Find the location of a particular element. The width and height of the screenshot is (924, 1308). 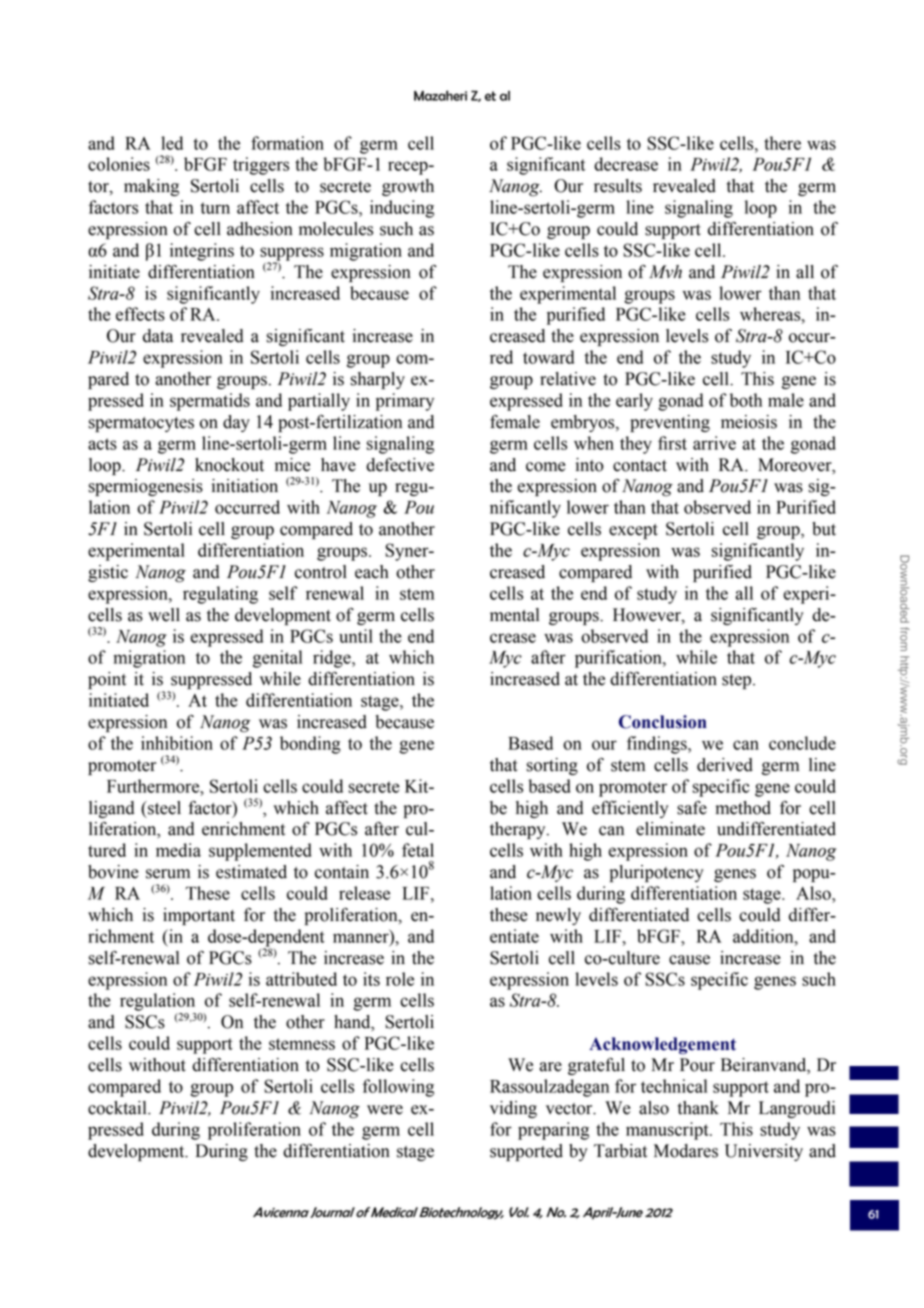

were is located at coordinates (385, 1110).
